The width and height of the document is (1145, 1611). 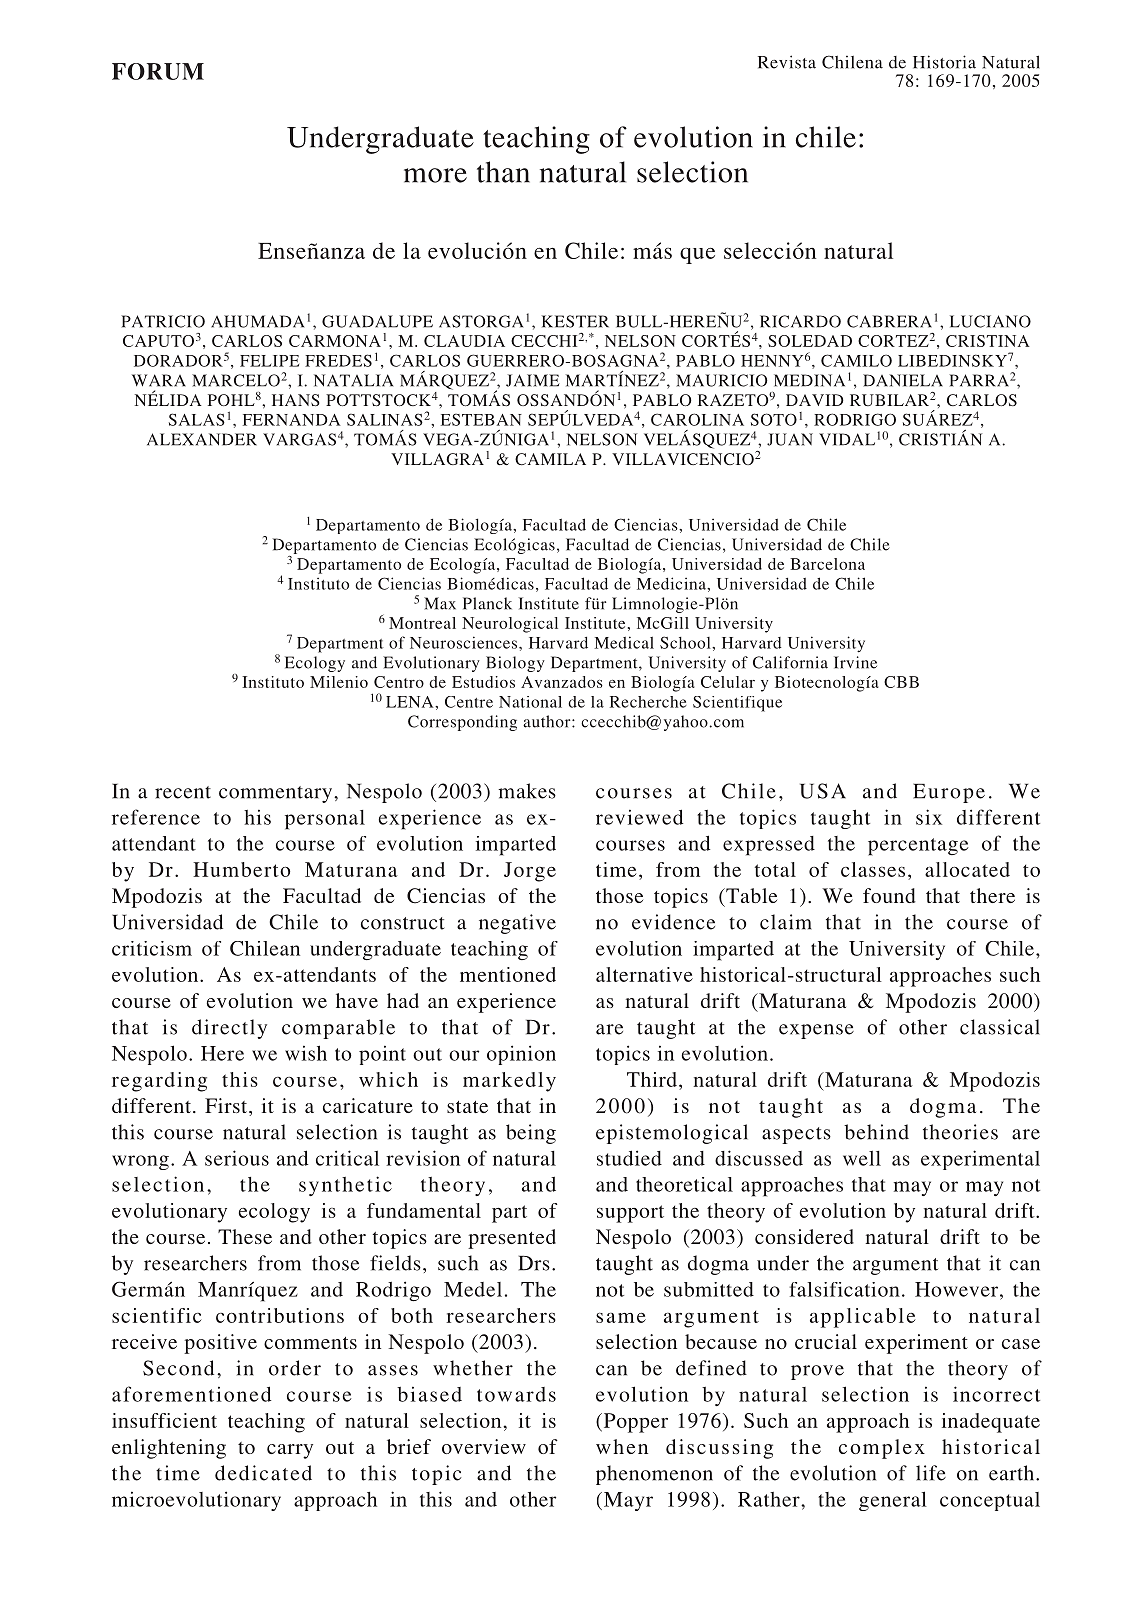 I want to click on Barcelona, so click(x=827, y=564).
